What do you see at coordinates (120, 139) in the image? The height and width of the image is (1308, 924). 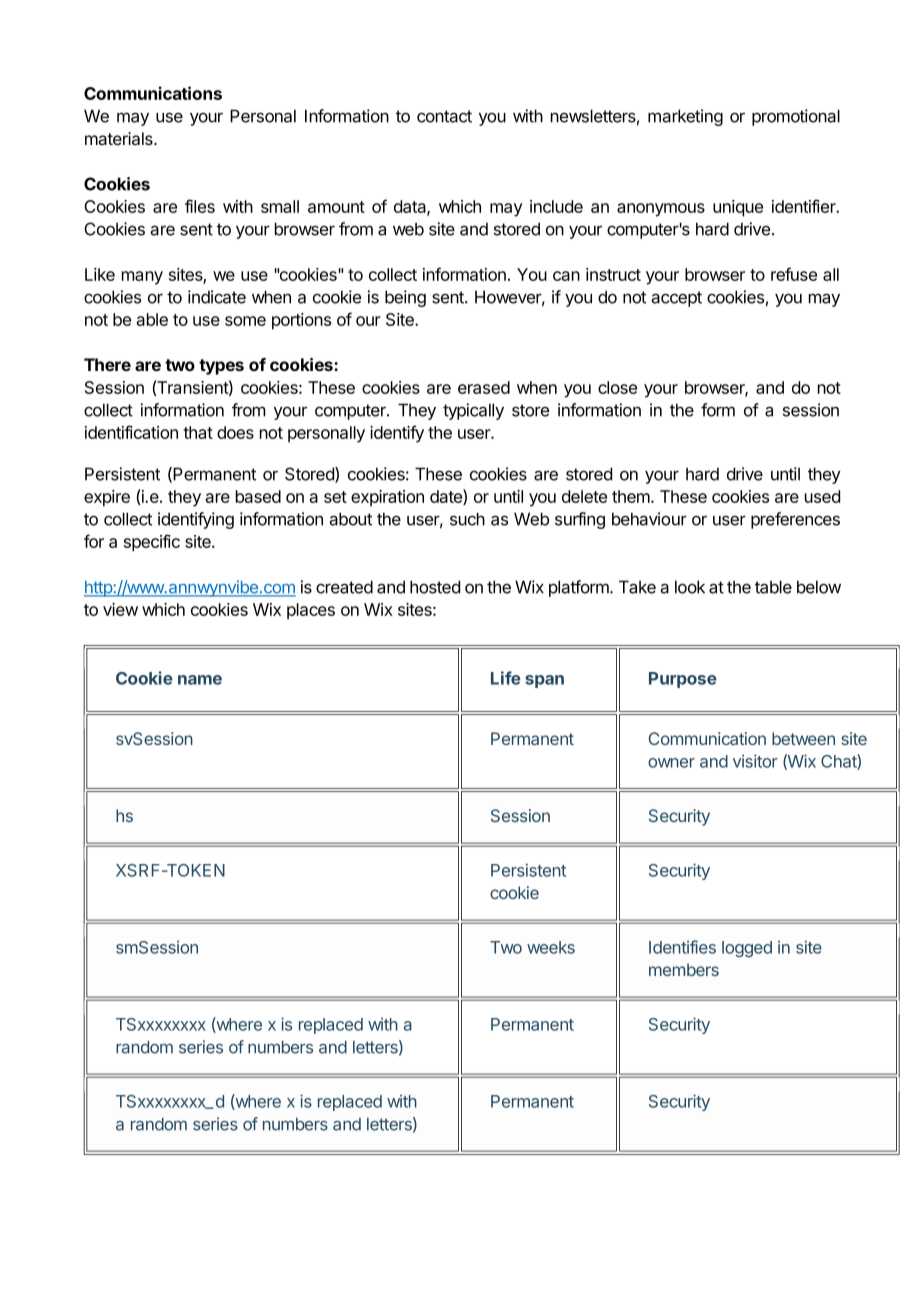 I see `materials` at bounding box center [120, 139].
